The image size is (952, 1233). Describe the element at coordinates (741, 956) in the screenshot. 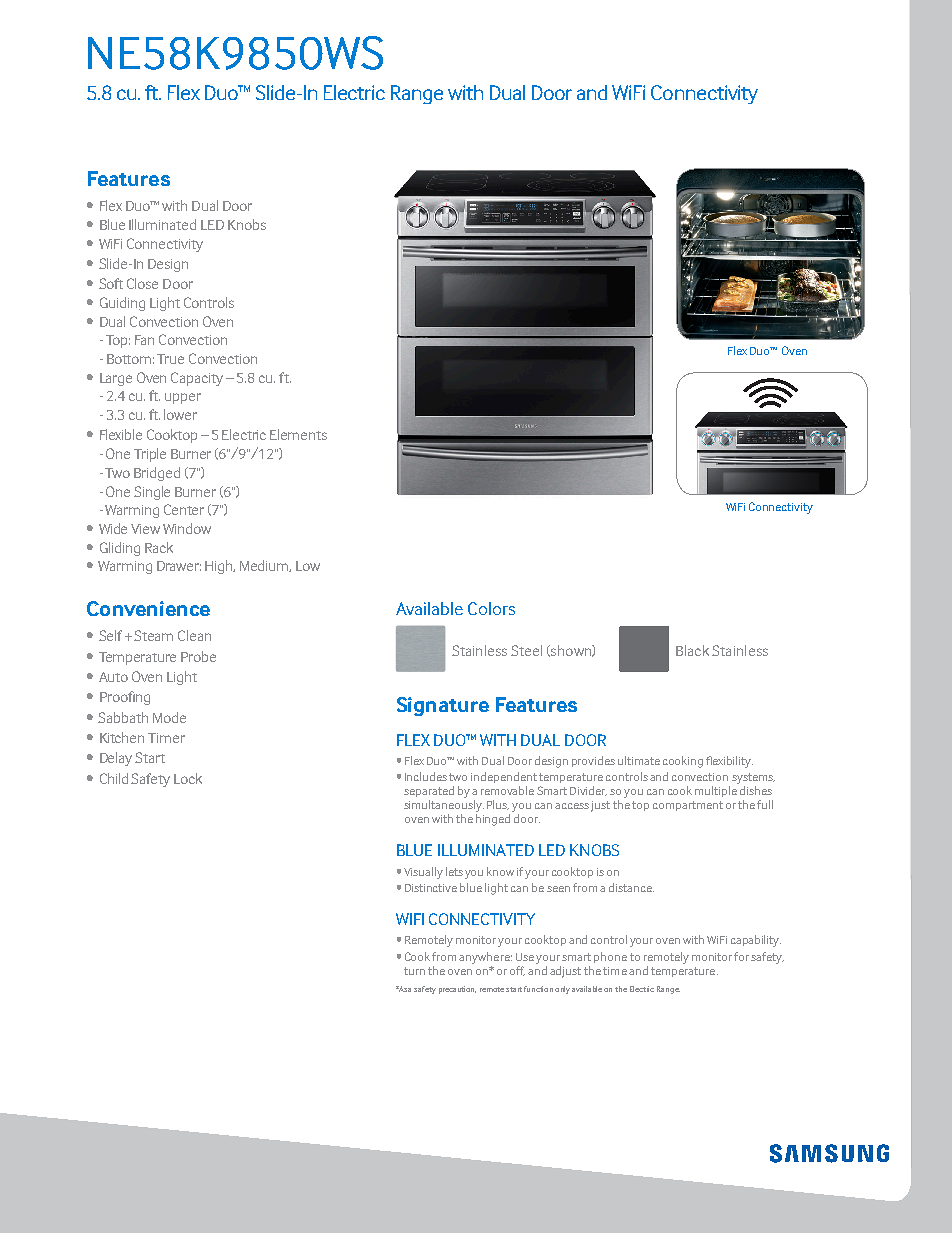

I see `for` at that location.
